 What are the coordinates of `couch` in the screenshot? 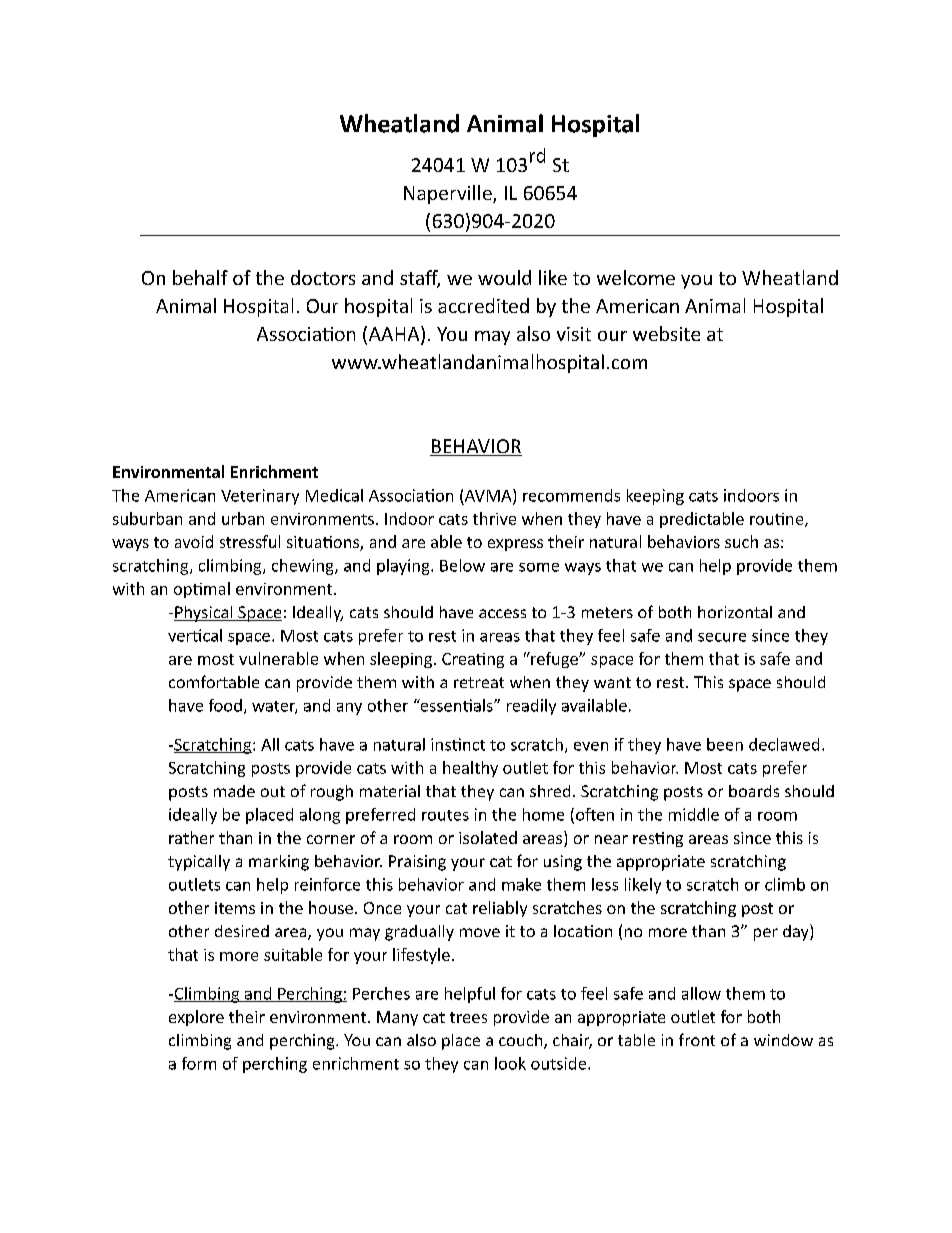 It's located at (522, 1041).
